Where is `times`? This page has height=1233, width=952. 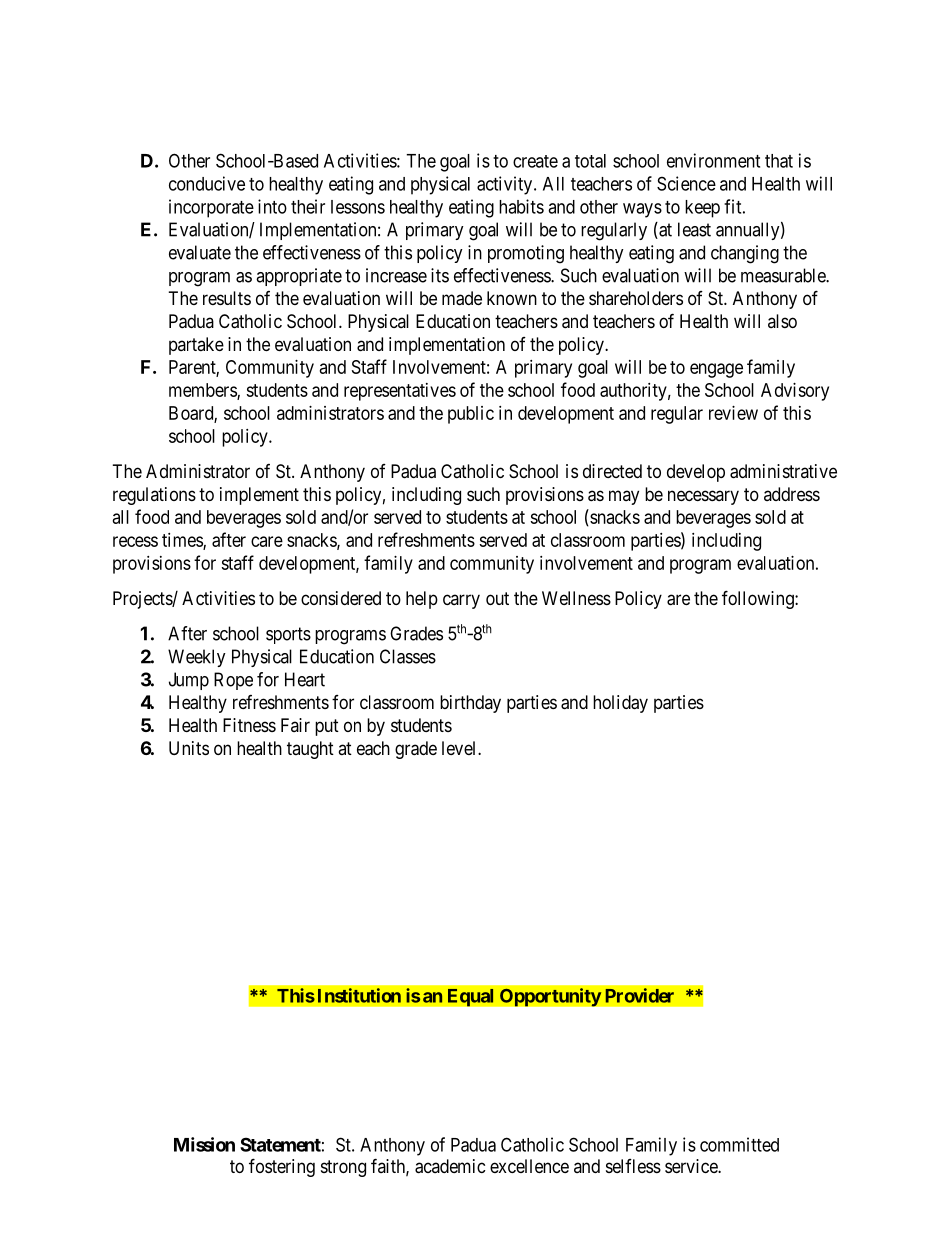 times is located at coordinates (183, 541).
